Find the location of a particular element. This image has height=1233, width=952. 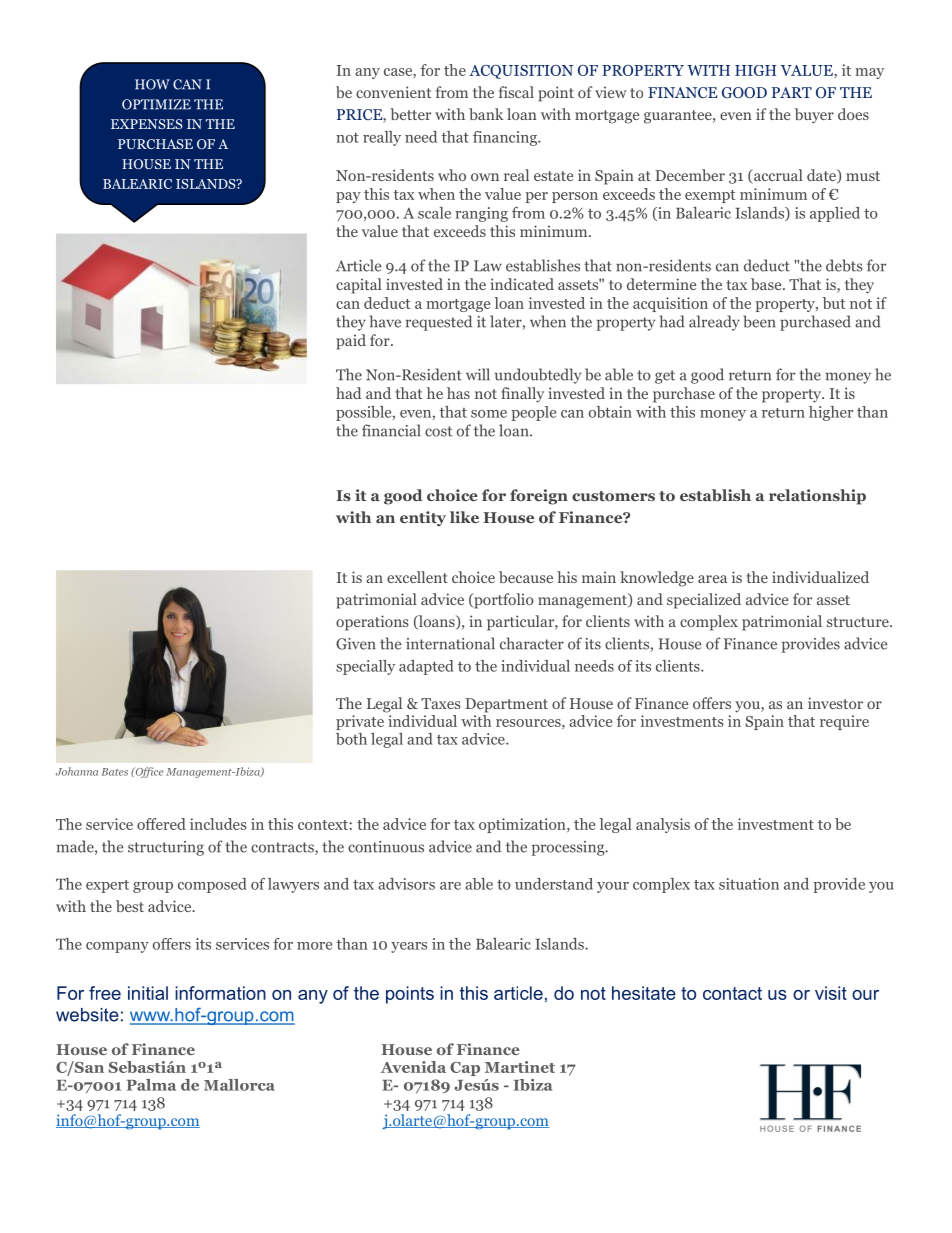

bank is located at coordinates (486, 114).
